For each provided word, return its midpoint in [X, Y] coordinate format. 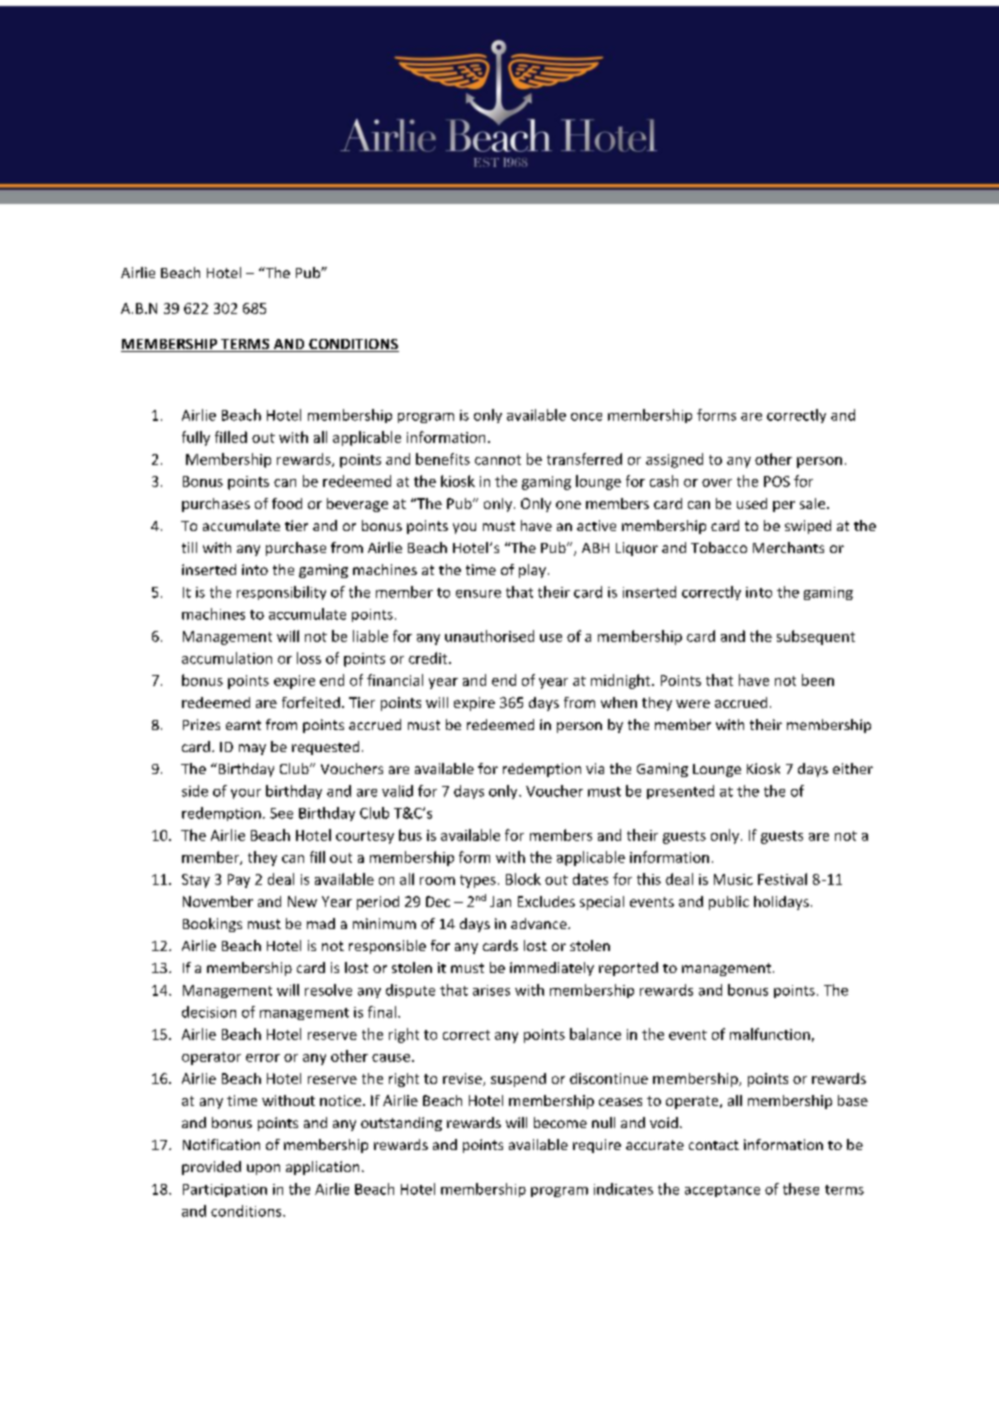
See [281, 813]
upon [263, 1169]
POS [777, 481]
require [597, 1146]
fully [196, 438]
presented [680, 792]
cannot [498, 460]
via [595, 768]
